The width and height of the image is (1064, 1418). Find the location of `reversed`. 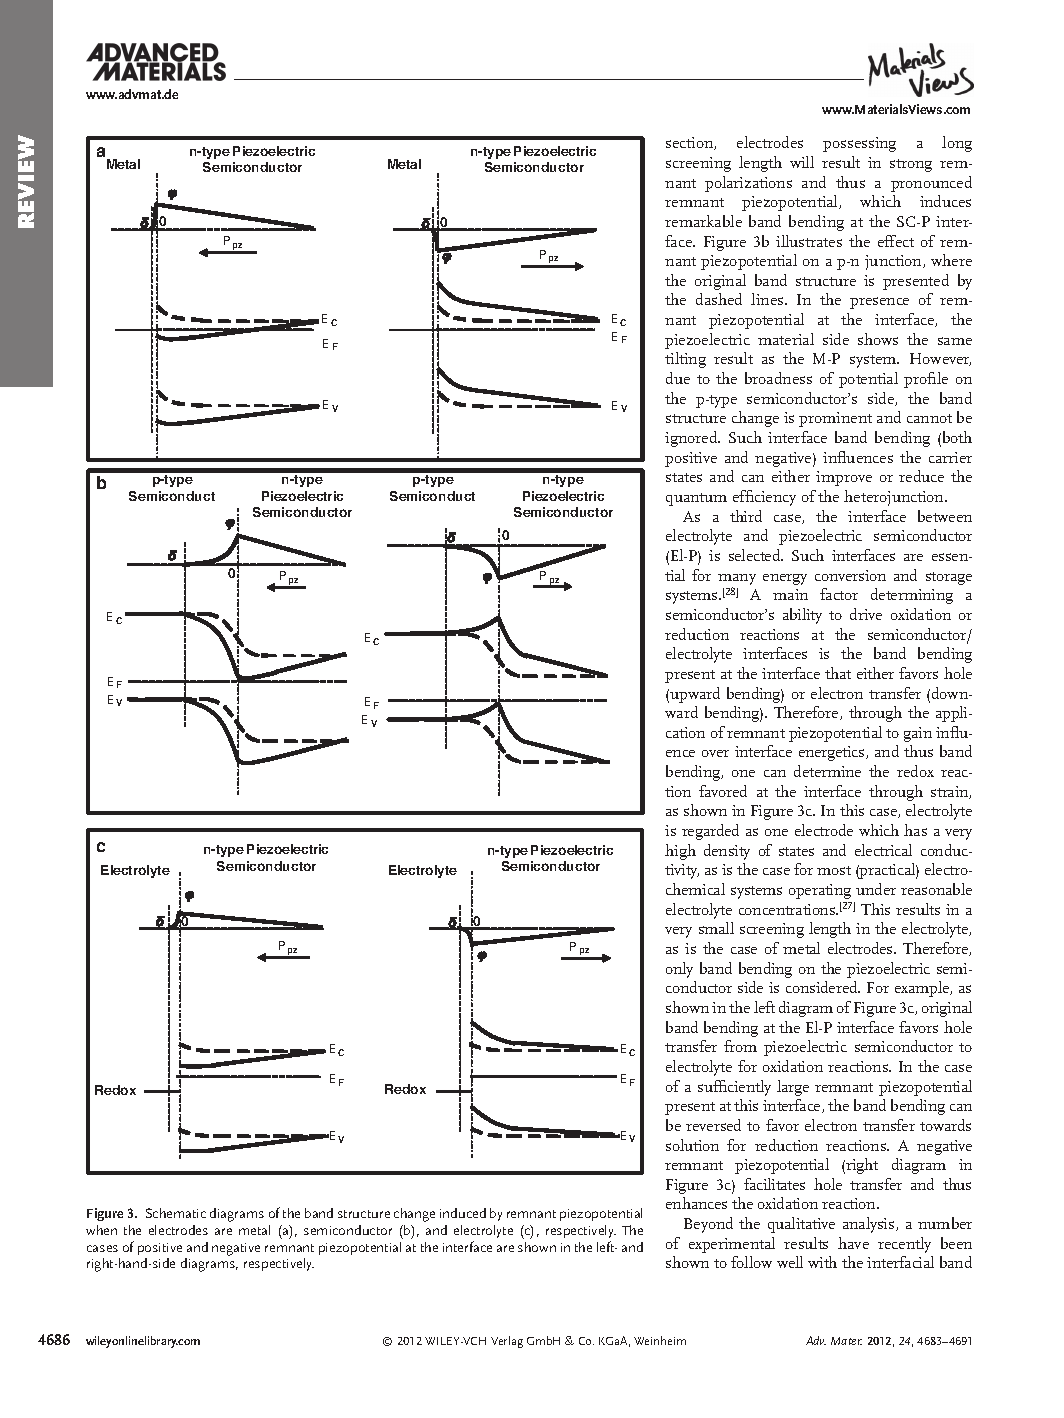

reversed is located at coordinates (713, 1125).
